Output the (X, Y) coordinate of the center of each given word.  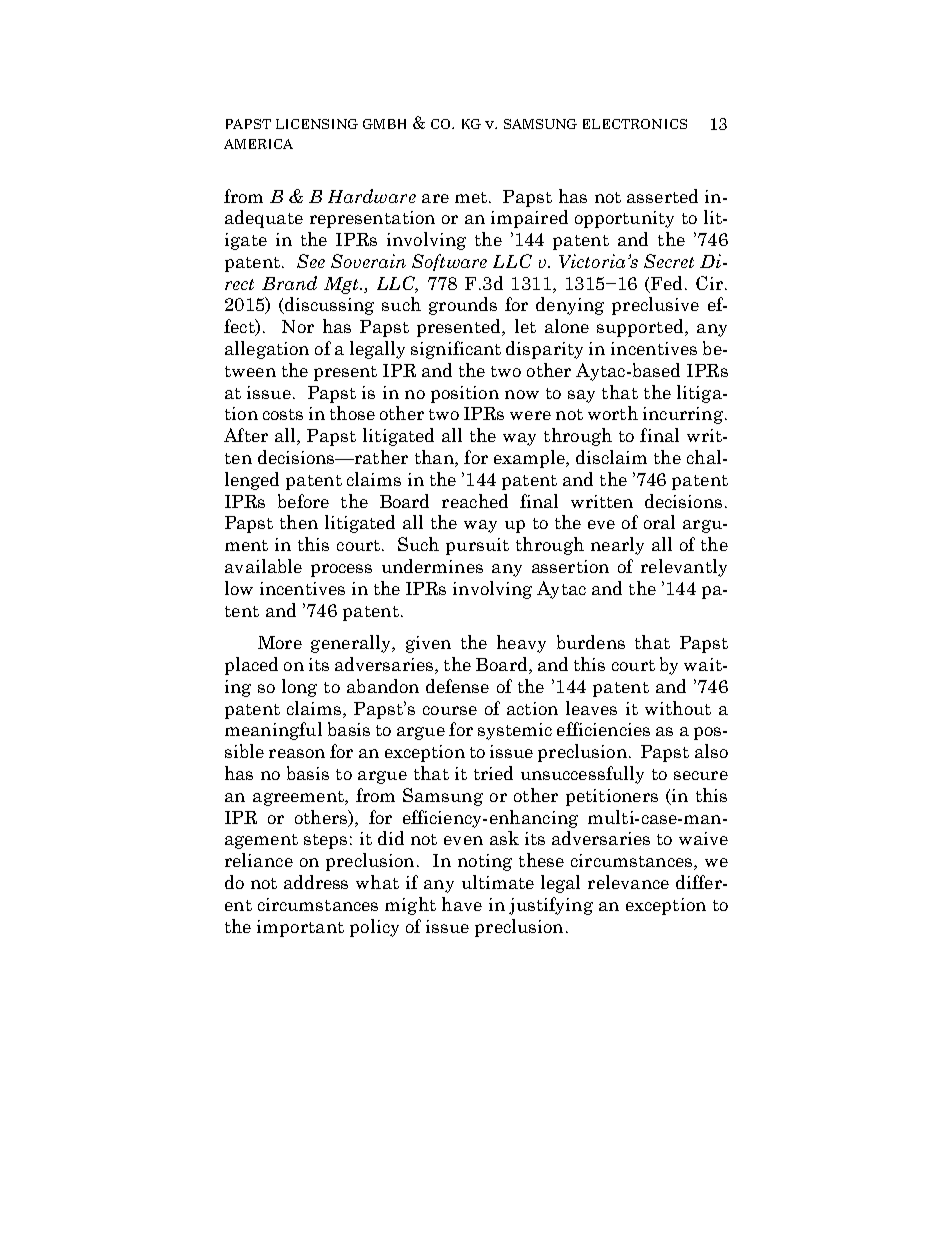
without (678, 708)
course (450, 710)
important (300, 928)
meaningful (273, 731)
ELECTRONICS (635, 124)
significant (456, 350)
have (462, 904)
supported (641, 328)
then (299, 522)
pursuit (477, 546)
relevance (628, 882)
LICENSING (317, 124)
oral (659, 522)
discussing (329, 306)
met (472, 197)
